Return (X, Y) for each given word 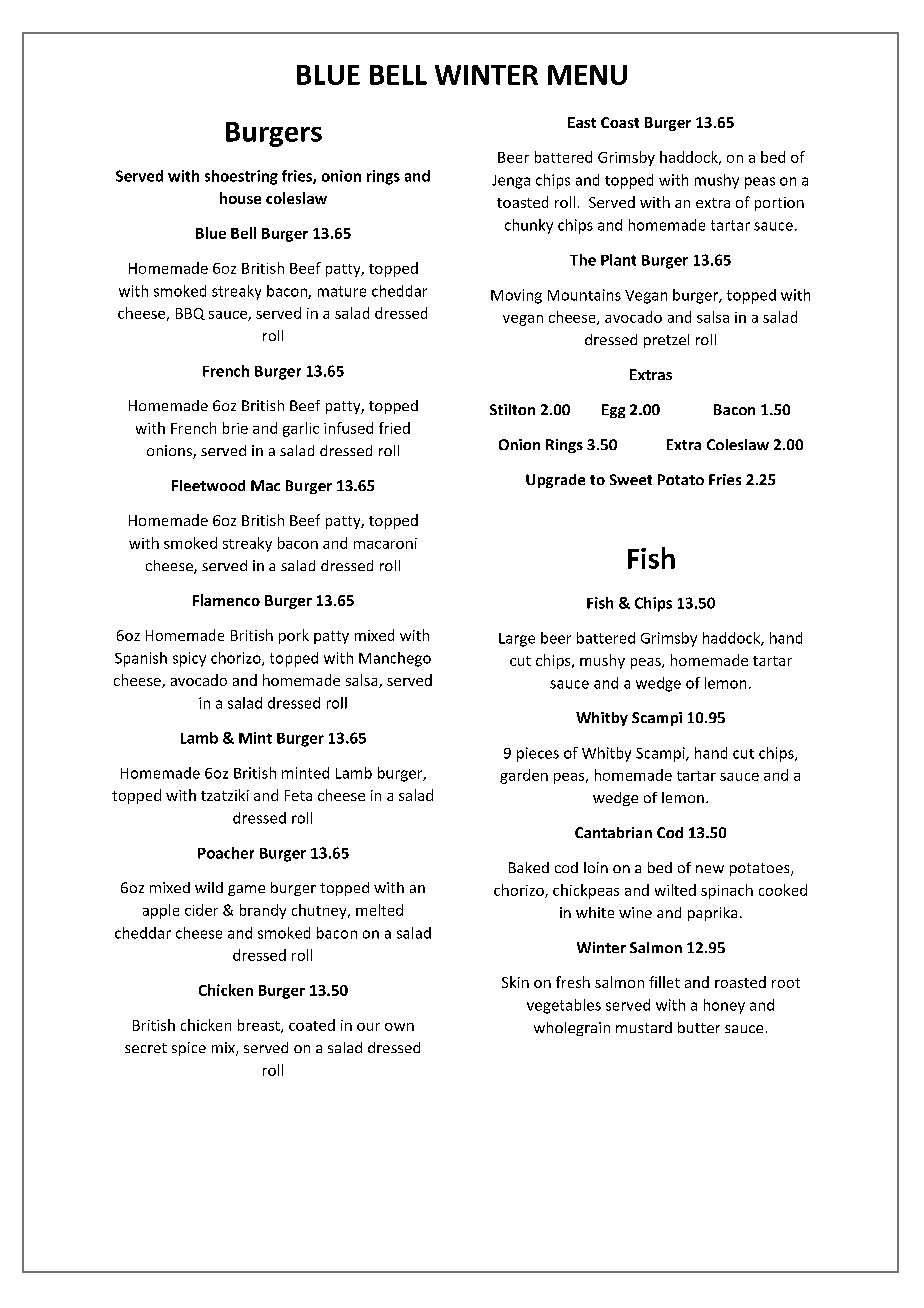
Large (517, 640)
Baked (529, 867)
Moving (516, 296)
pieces (538, 754)
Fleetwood (208, 485)
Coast (620, 122)
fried (394, 428)
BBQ (190, 314)
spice (189, 1049)
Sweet (631, 479)
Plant (618, 260)
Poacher (226, 853)
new (710, 869)
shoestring (241, 177)
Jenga (511, 182)
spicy (189, 659)
